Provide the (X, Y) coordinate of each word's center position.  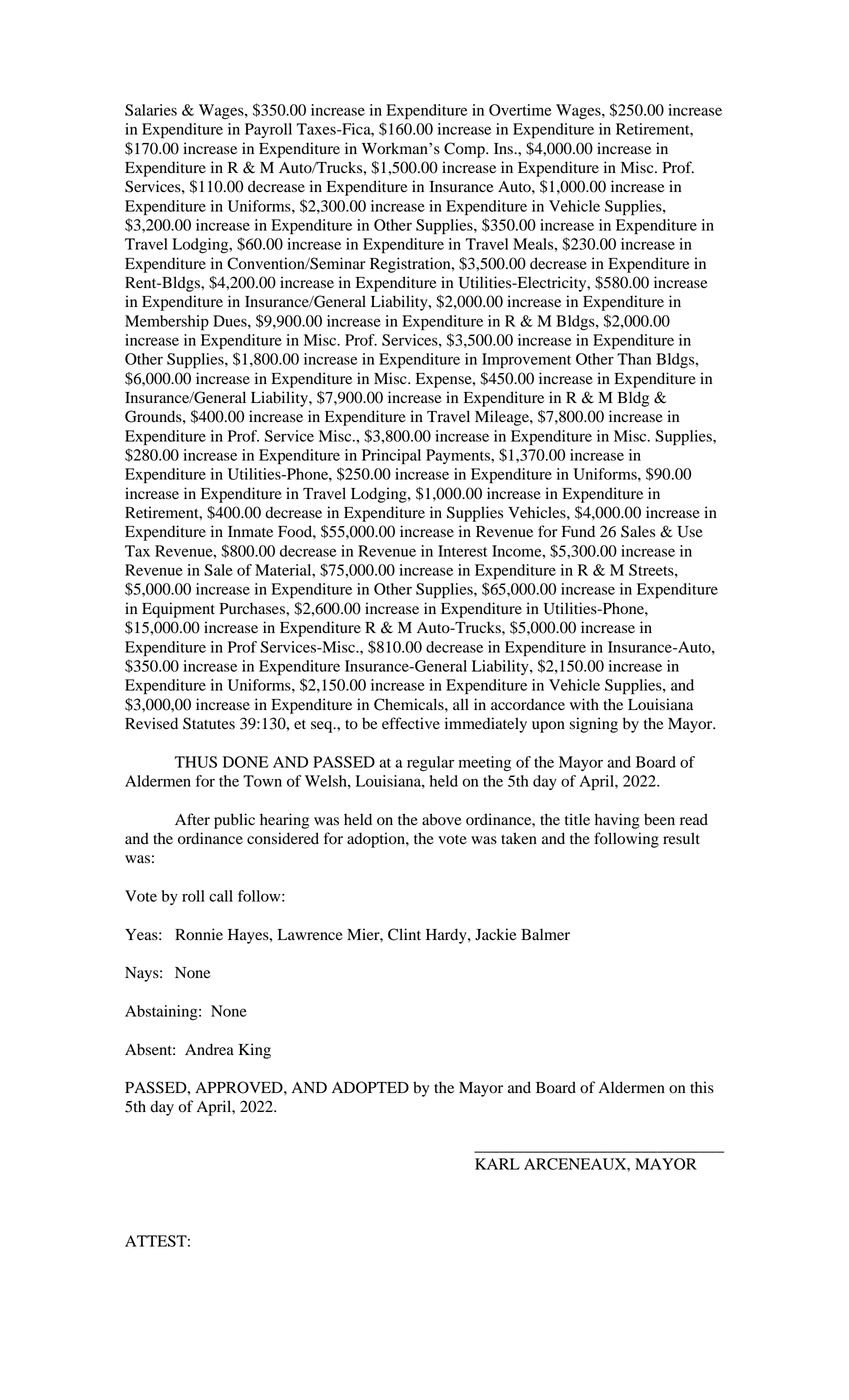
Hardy (447, 936)
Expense (445, 380)
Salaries (151, 110)
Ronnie (199, 934)
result (681, 838)
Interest (462, 551)
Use (690, 532)
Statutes (209, 723)
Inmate (250, 531)
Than (634, 359)
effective (411, 723)
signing (594, 725)
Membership (167, 323)
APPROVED (240, 1087)
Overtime (520, 110)
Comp (465, 150)
